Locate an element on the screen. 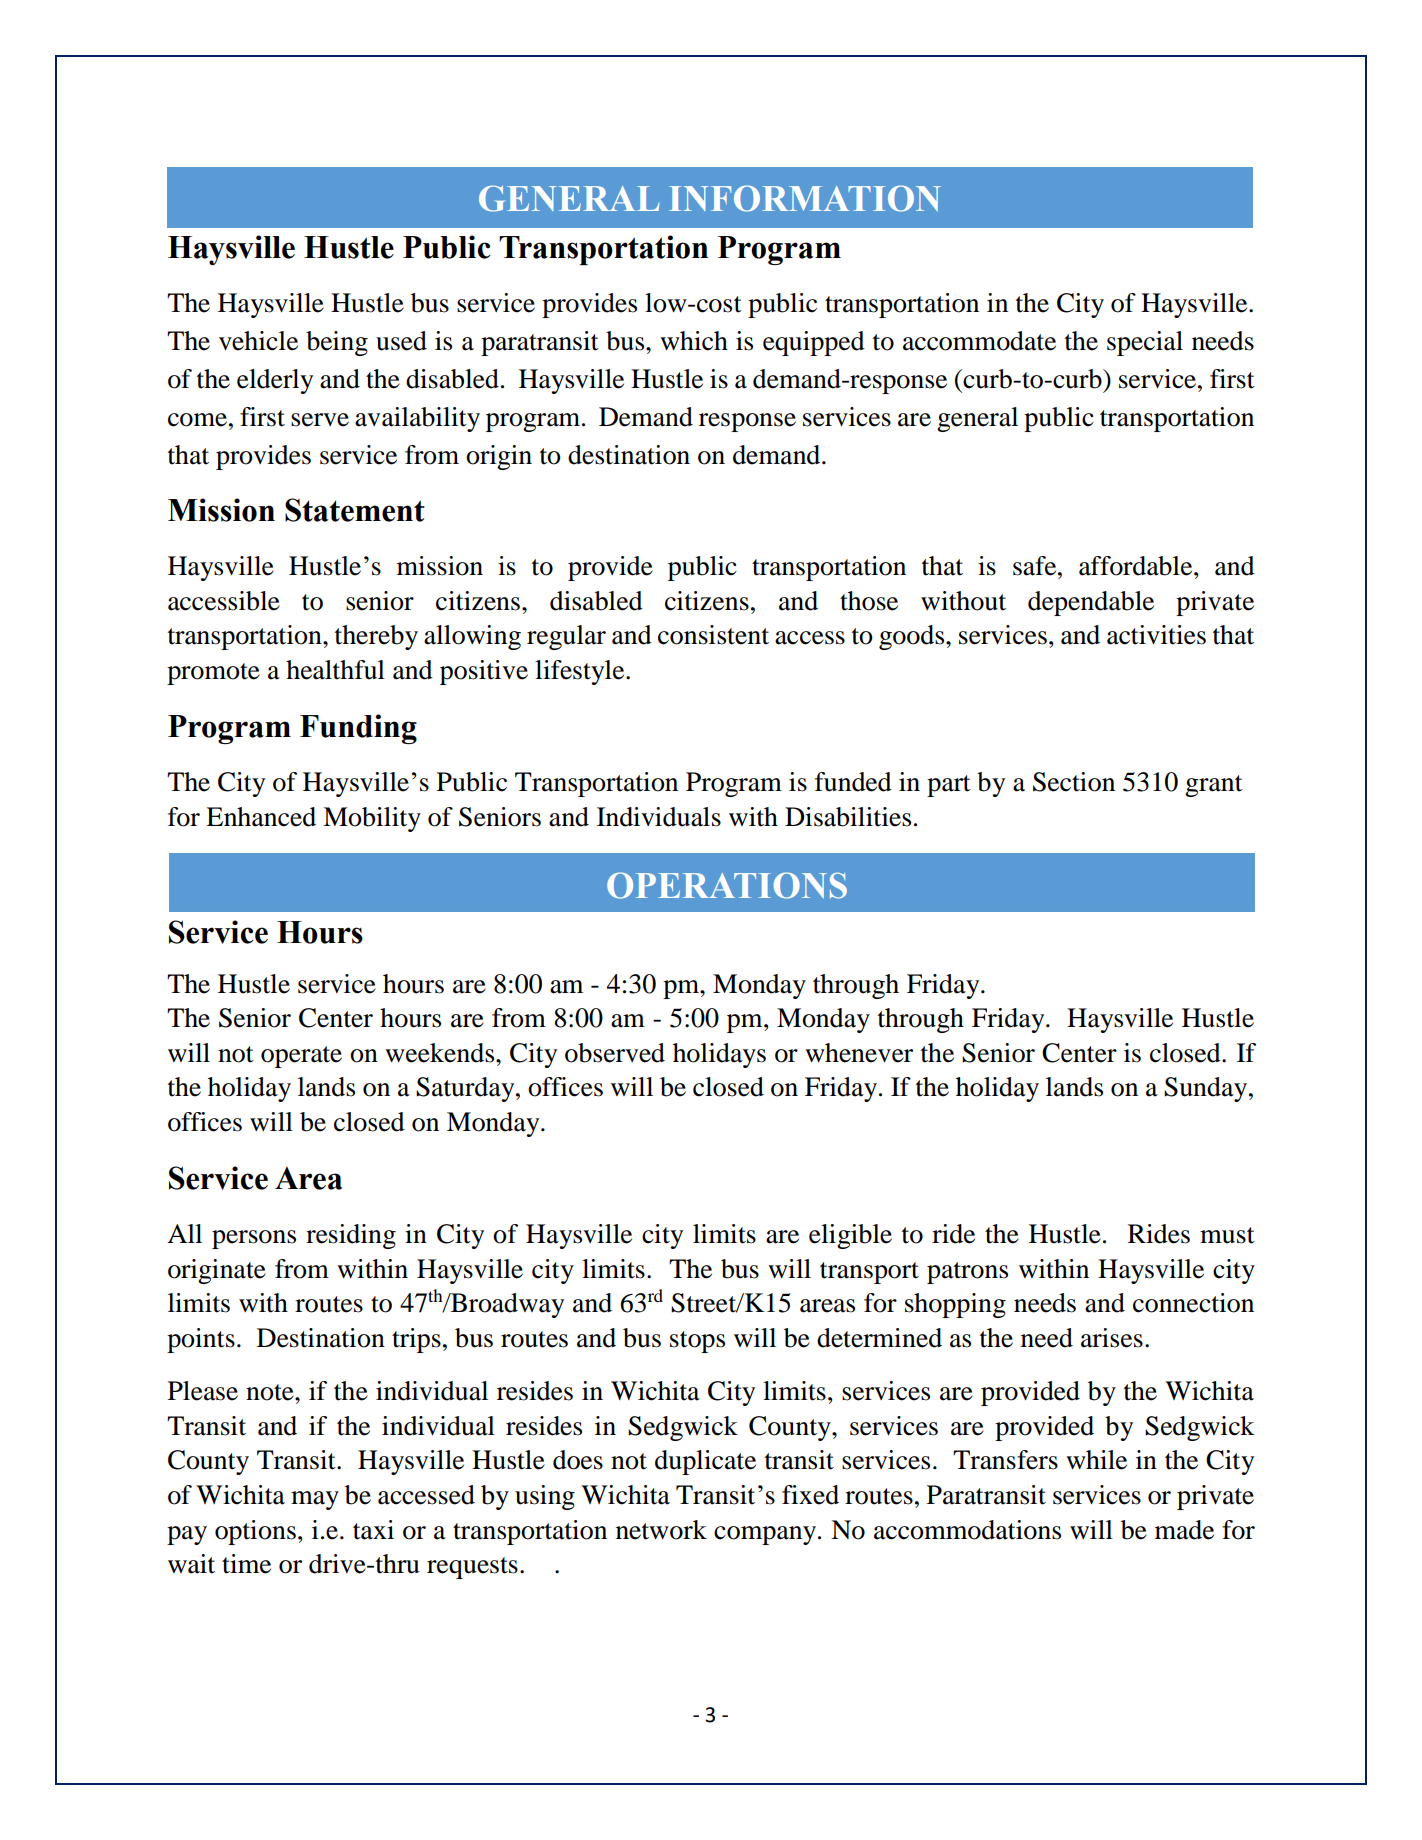 This screenshot has width=1422, height=1840. special is located at coordinates (1145, 343).
